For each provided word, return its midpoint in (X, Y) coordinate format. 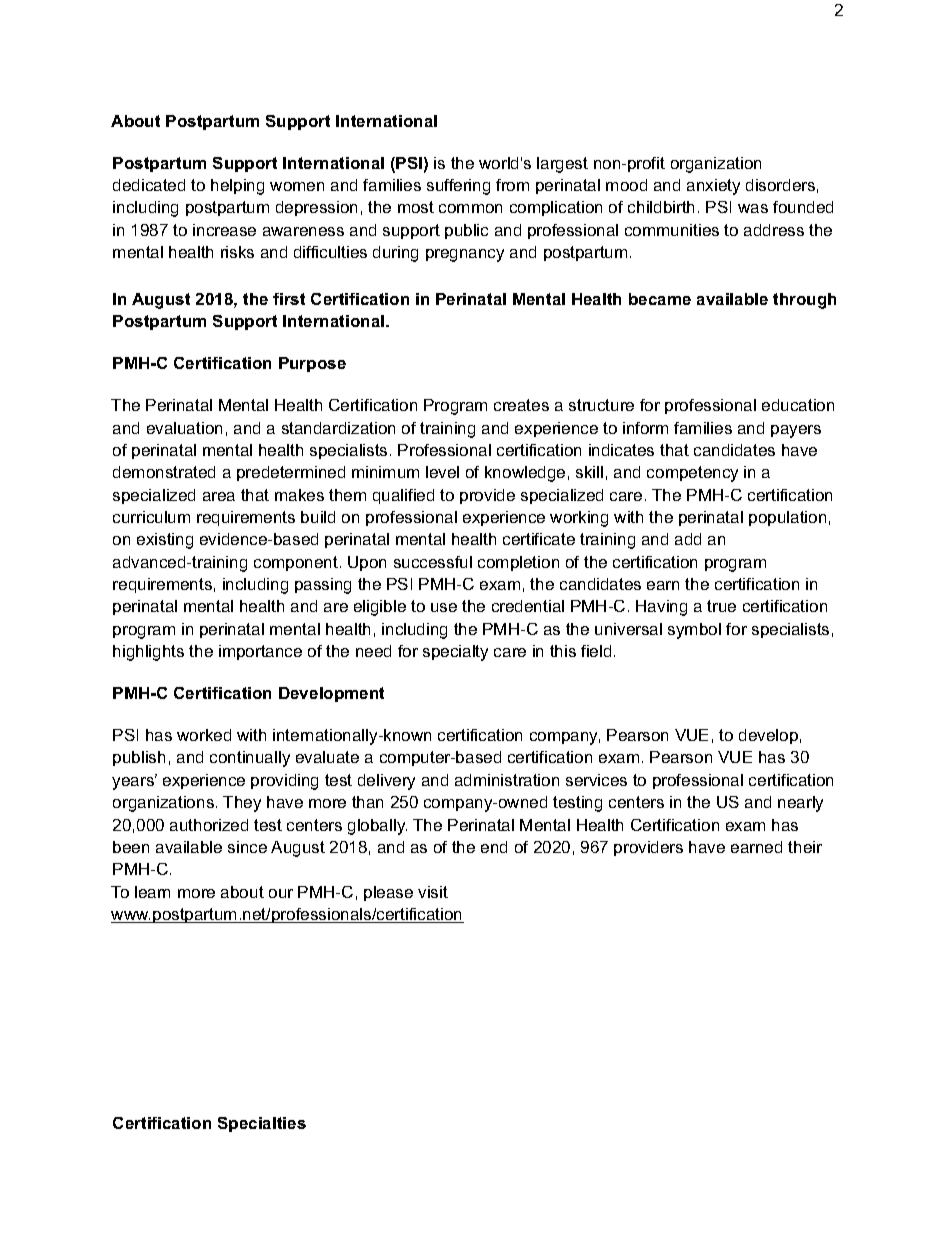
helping (237, 187)
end (494, 847)
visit (433, 892)
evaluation (184, 428)
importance (260, 652)
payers (796, 431)
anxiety (713, 187)
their (805, 847)
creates (521, 405)
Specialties (262, 1124)
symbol (694, 631)
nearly (800, 804)
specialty (455, 653)
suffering (458, 187)
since (247, 847)
